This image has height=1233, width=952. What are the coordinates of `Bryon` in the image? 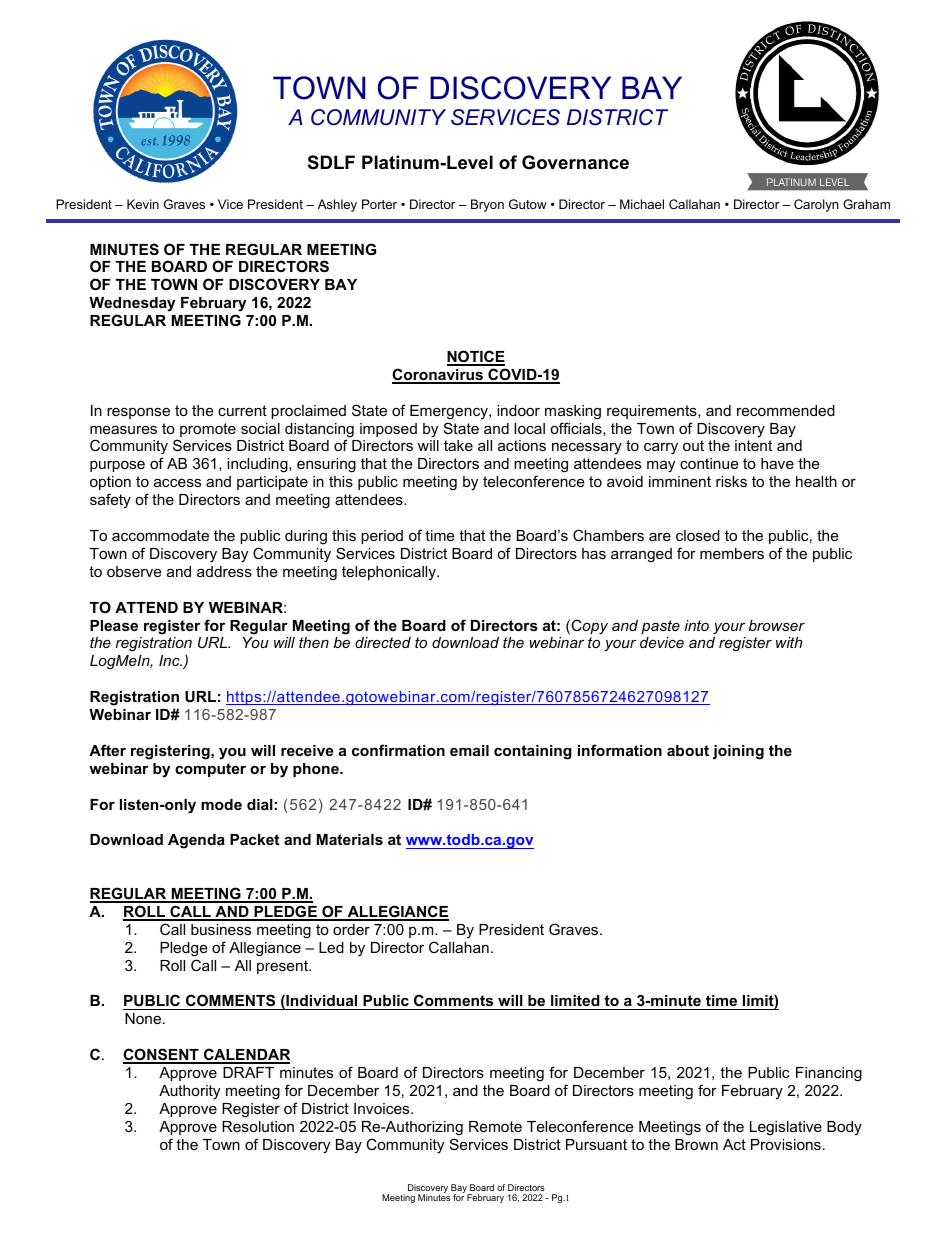 It's located at (487, 205).
